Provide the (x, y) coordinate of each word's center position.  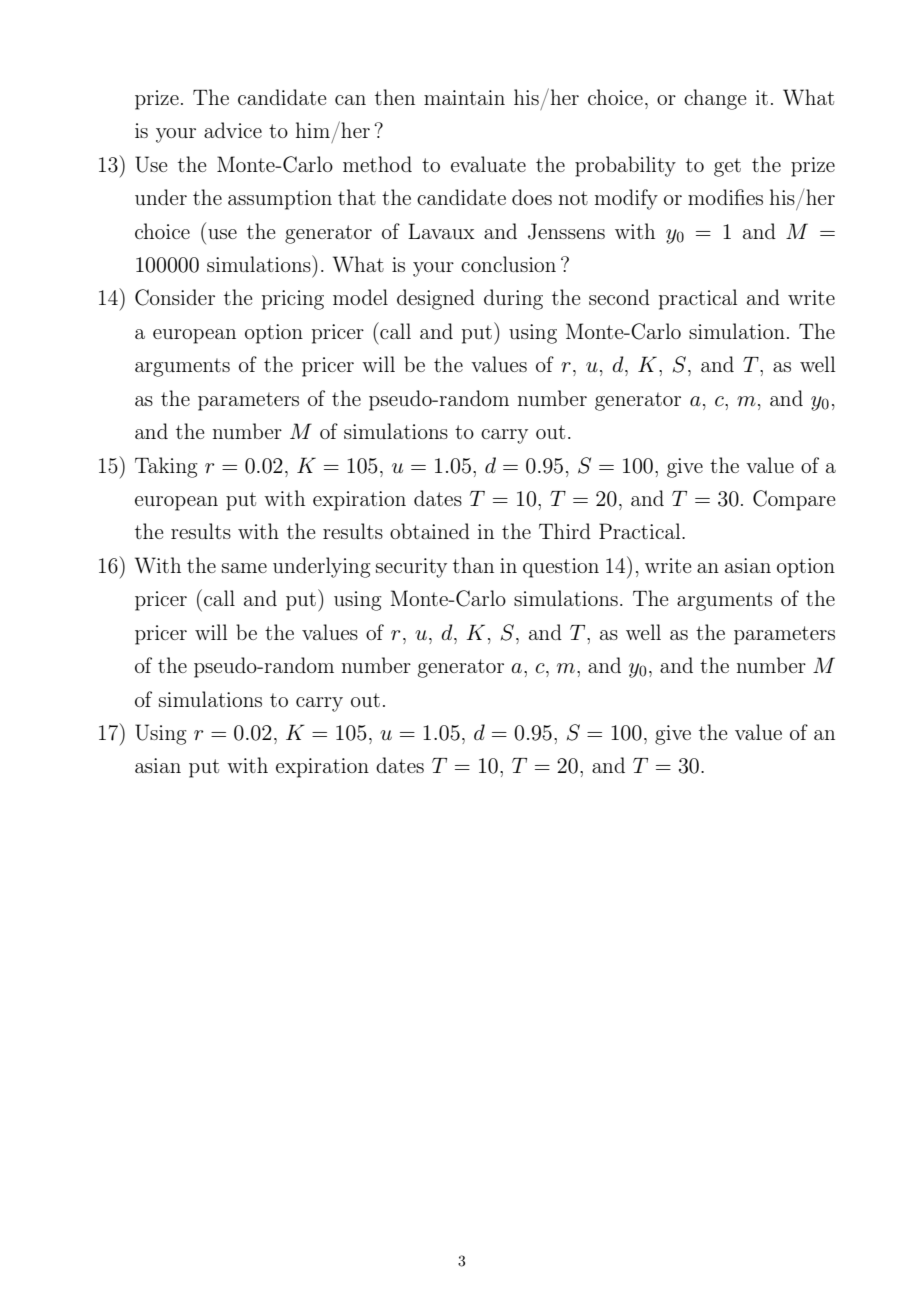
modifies (725, 197)
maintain (464, 97)
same (244, 568)
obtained (430, 531)
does (532, 197)
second (619, 297)
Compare (794, 500)
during (513, 299)
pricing (293, 300)
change (715, 99)
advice (233, 130)
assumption (280, 200)
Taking (166, 467)
